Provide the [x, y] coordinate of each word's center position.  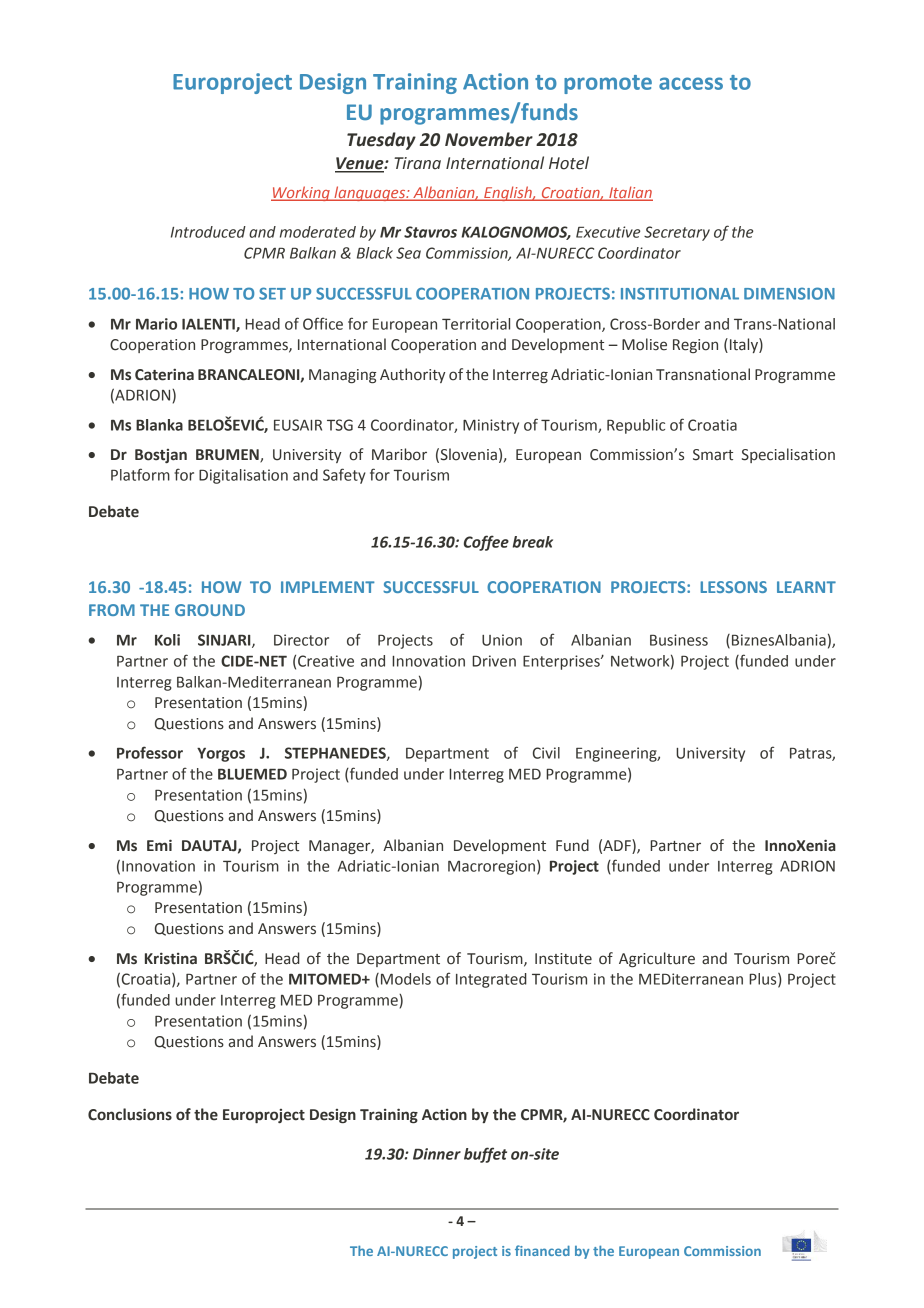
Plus [764, 980]
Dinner [437, 1154]
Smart [713, 455]
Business [679, 640]
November [489, 139]
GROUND [210, 610]
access [691, 83]
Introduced [208, 232]
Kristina [171, 958]
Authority [412, 375]
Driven [494, 661]
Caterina [164, 374]
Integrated [491, 980]
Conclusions [130, 1114]
